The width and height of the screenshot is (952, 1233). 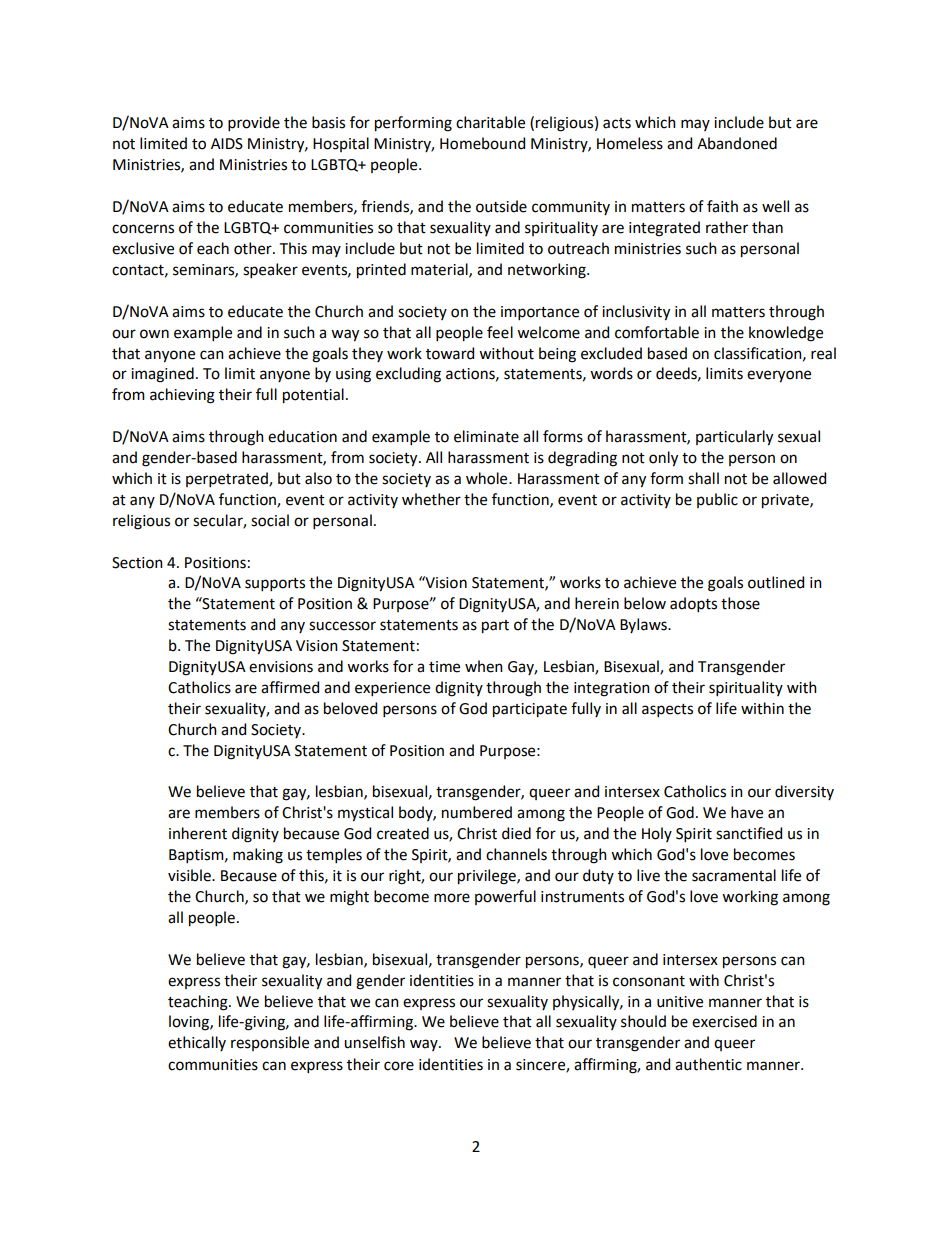 I want to click on exercised, so click(x=724, y=1021).
